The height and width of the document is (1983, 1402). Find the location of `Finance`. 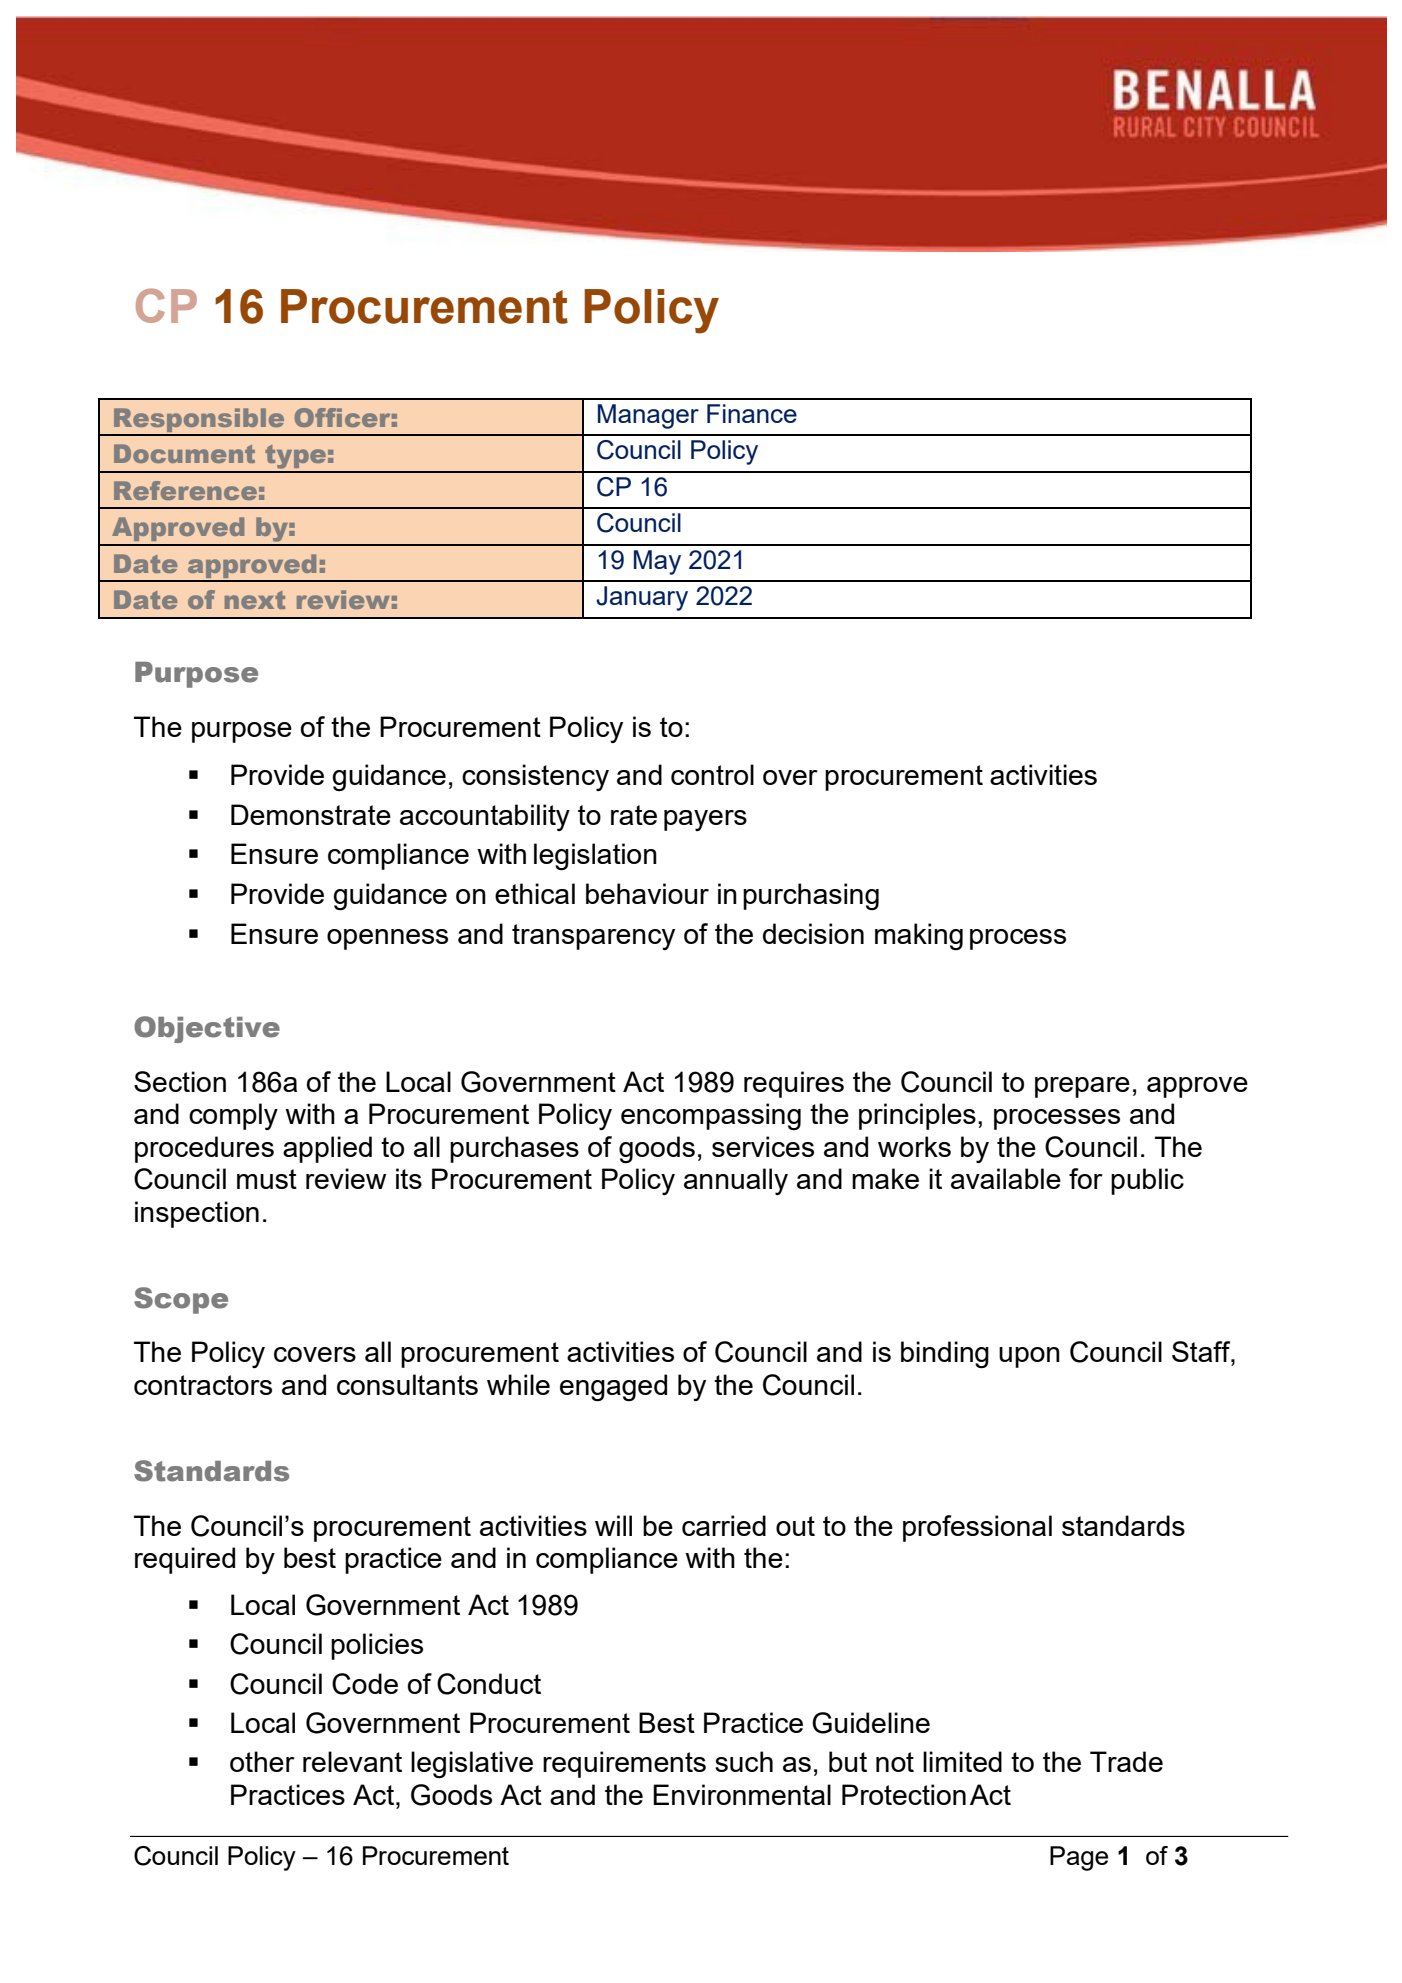

Finance is located at coordinates (752, 413).
